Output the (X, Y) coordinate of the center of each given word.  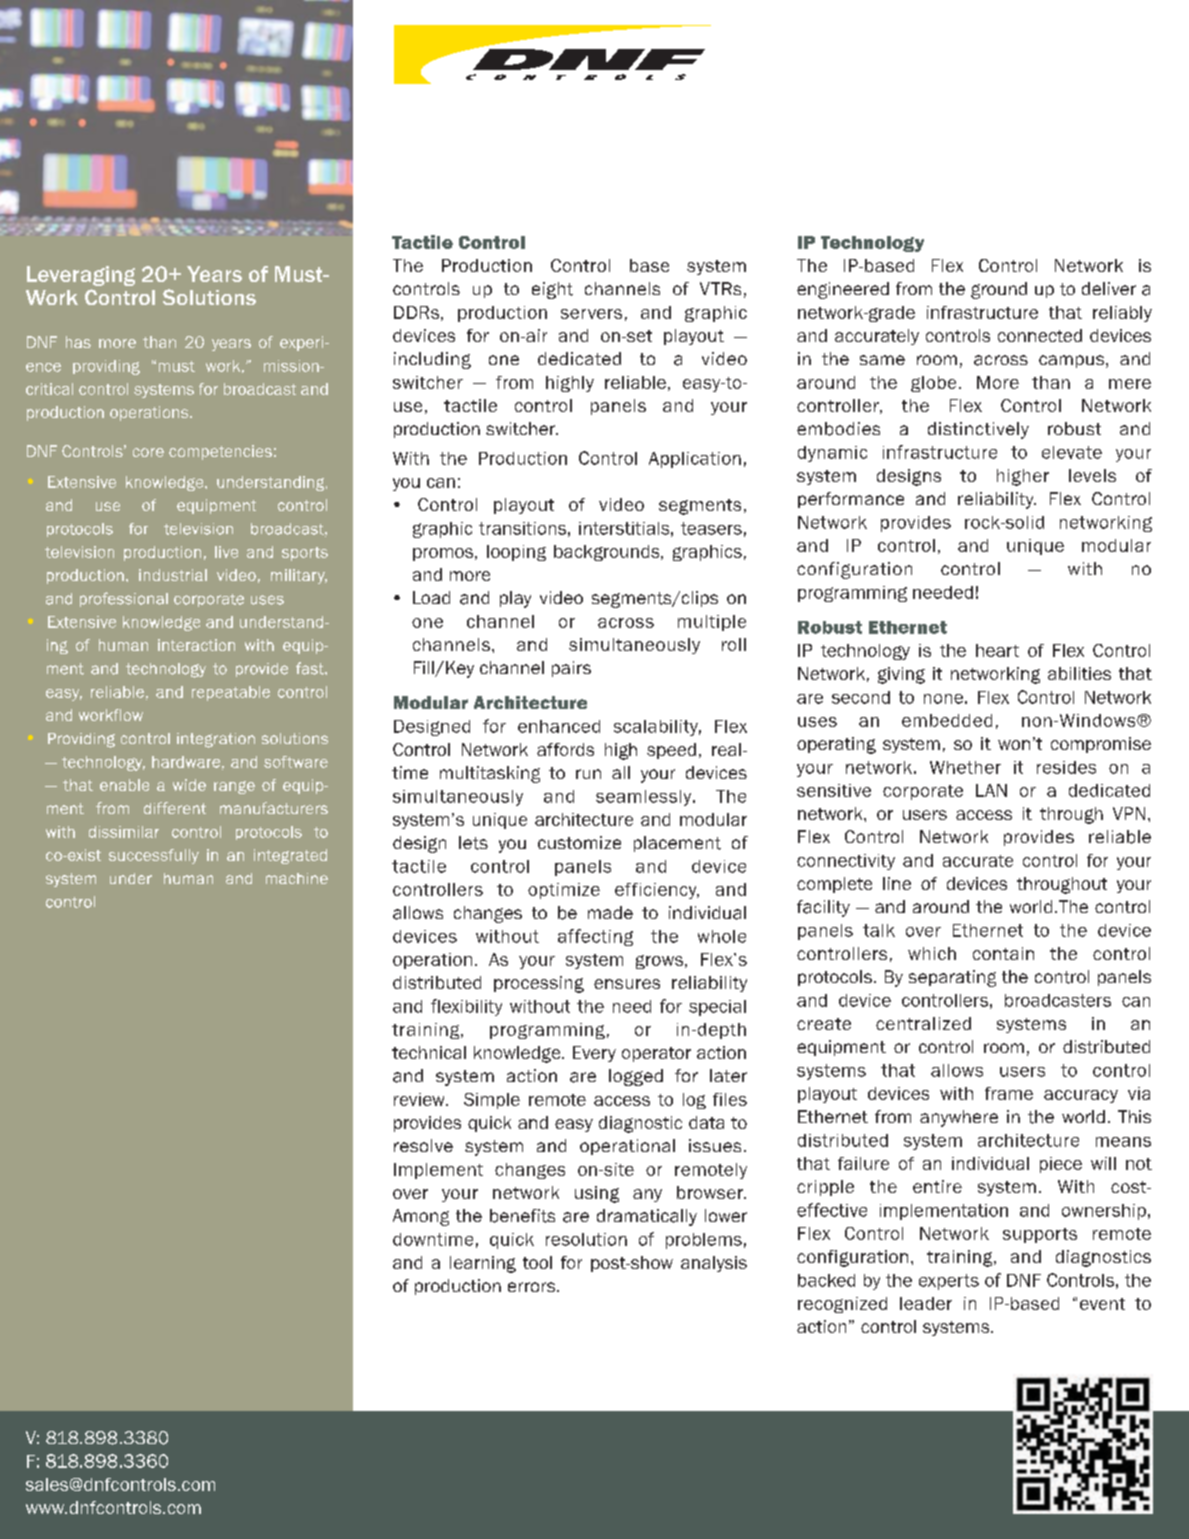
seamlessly (645, 798)
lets (473, 843)
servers (591, 314)
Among (421, 1217)
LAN (991, 790)
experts (949, 1282)
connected (1040, 335)
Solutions (209, 297)
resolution (586, 1239)
